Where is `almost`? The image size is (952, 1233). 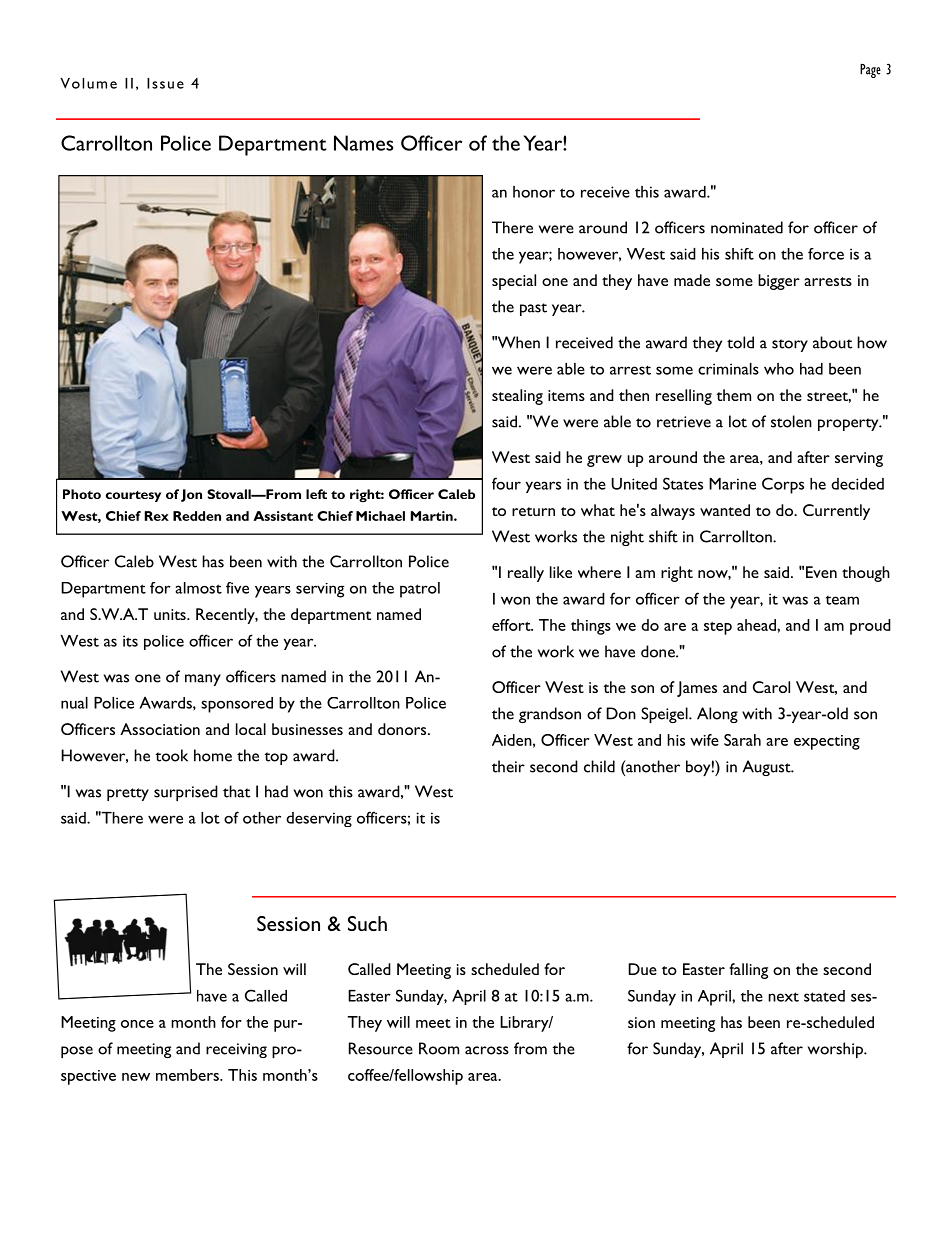
almost is located at coordinates (198, 588).
